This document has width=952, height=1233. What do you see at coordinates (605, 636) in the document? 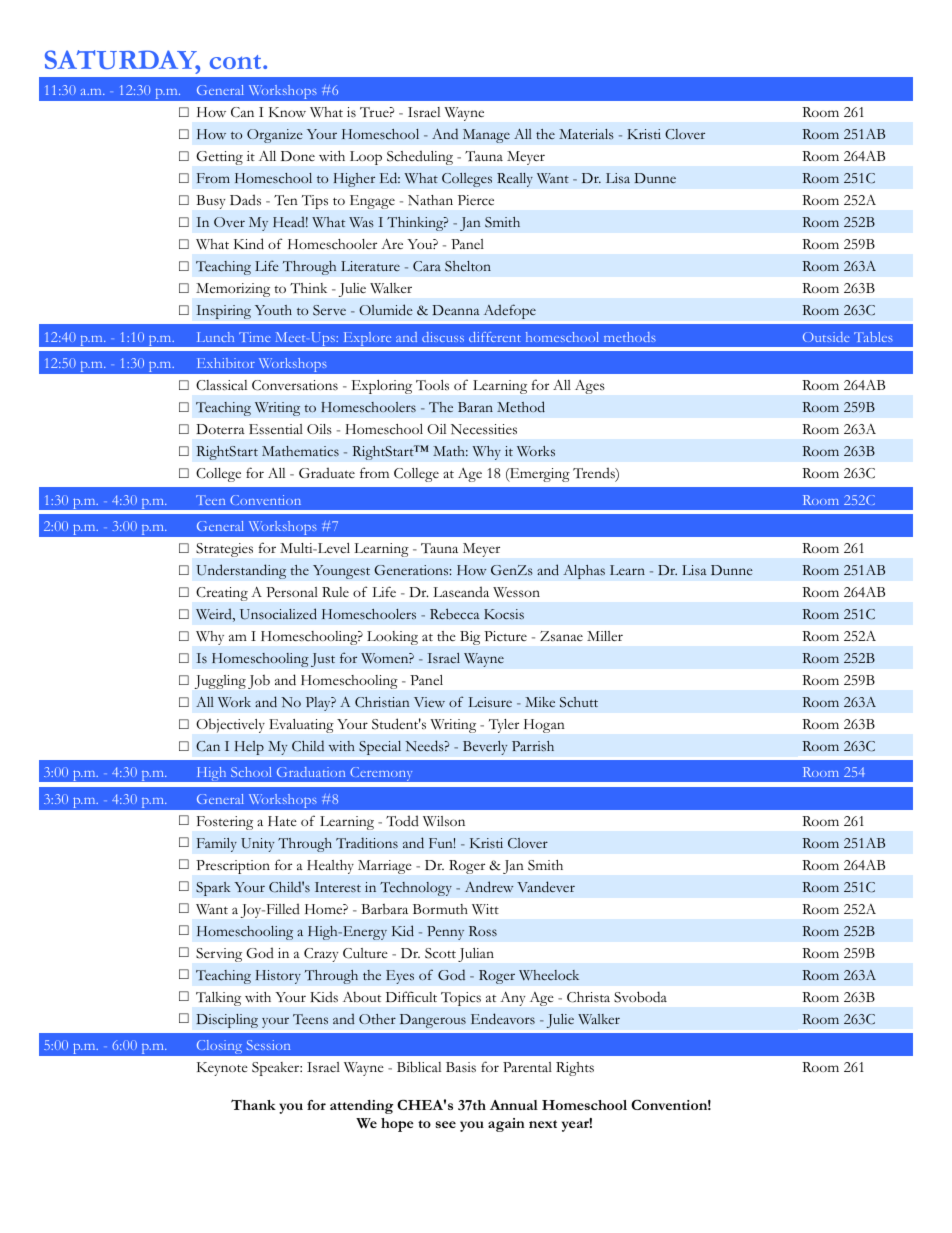
I see `Miller` at bounding box center [605, 636].
